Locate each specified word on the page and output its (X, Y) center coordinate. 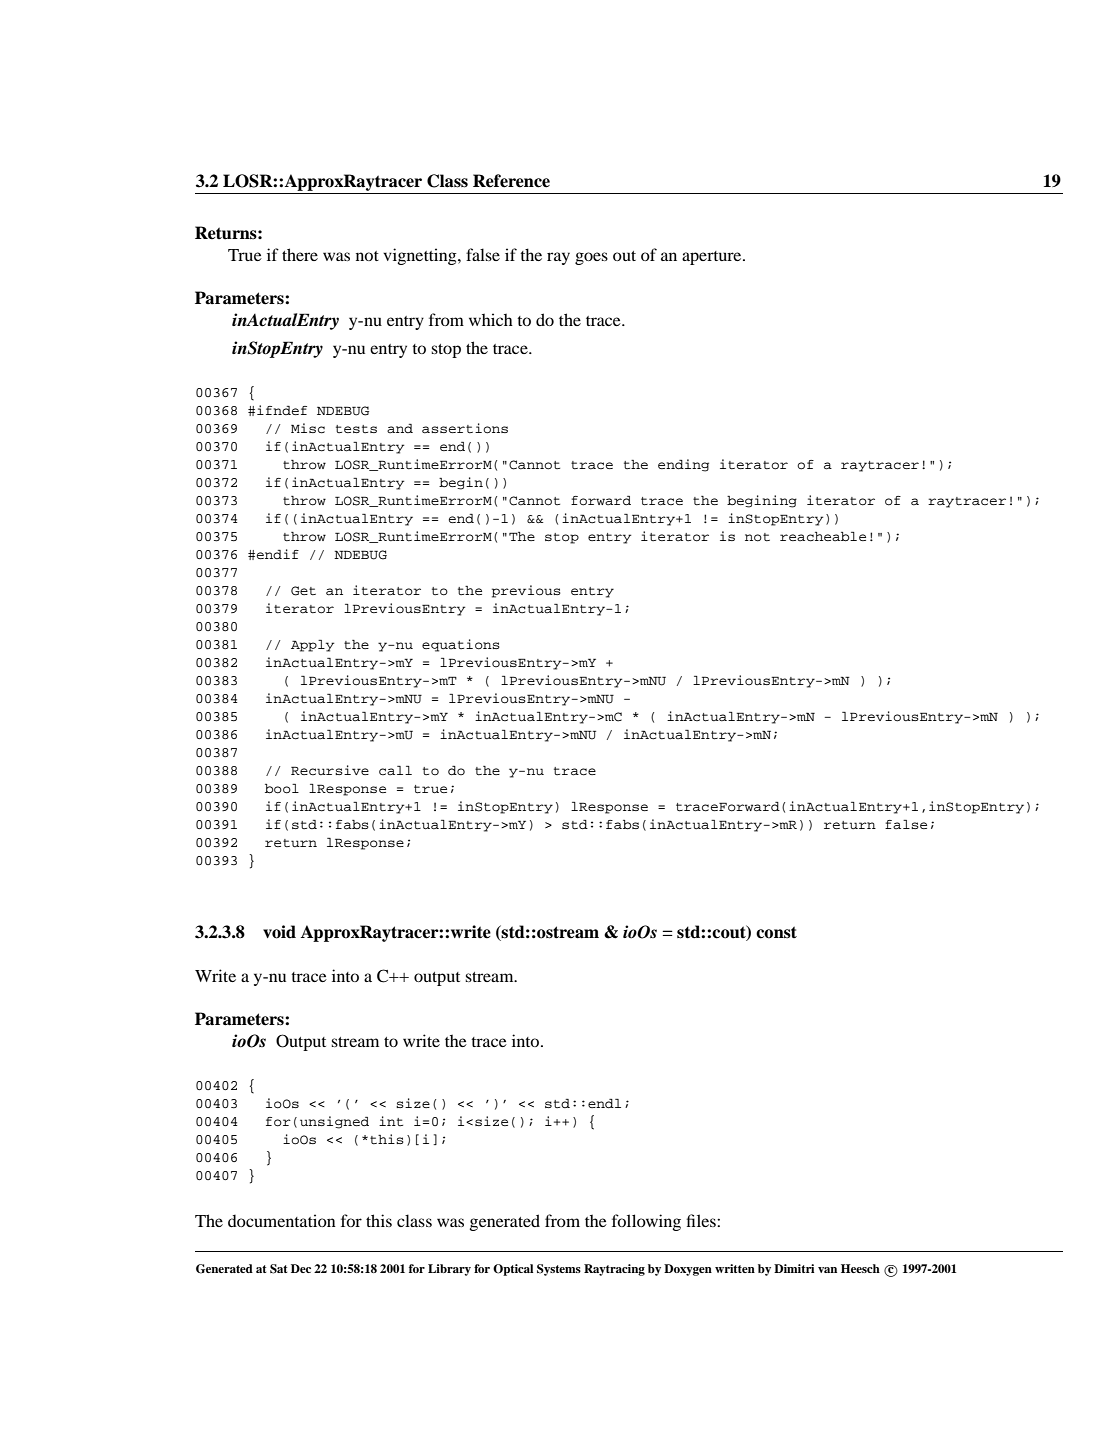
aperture (713, 258)
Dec (301, 1268)
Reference (511, 181)
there (300, 254)
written (735, 1268)
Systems (559, 1270)
